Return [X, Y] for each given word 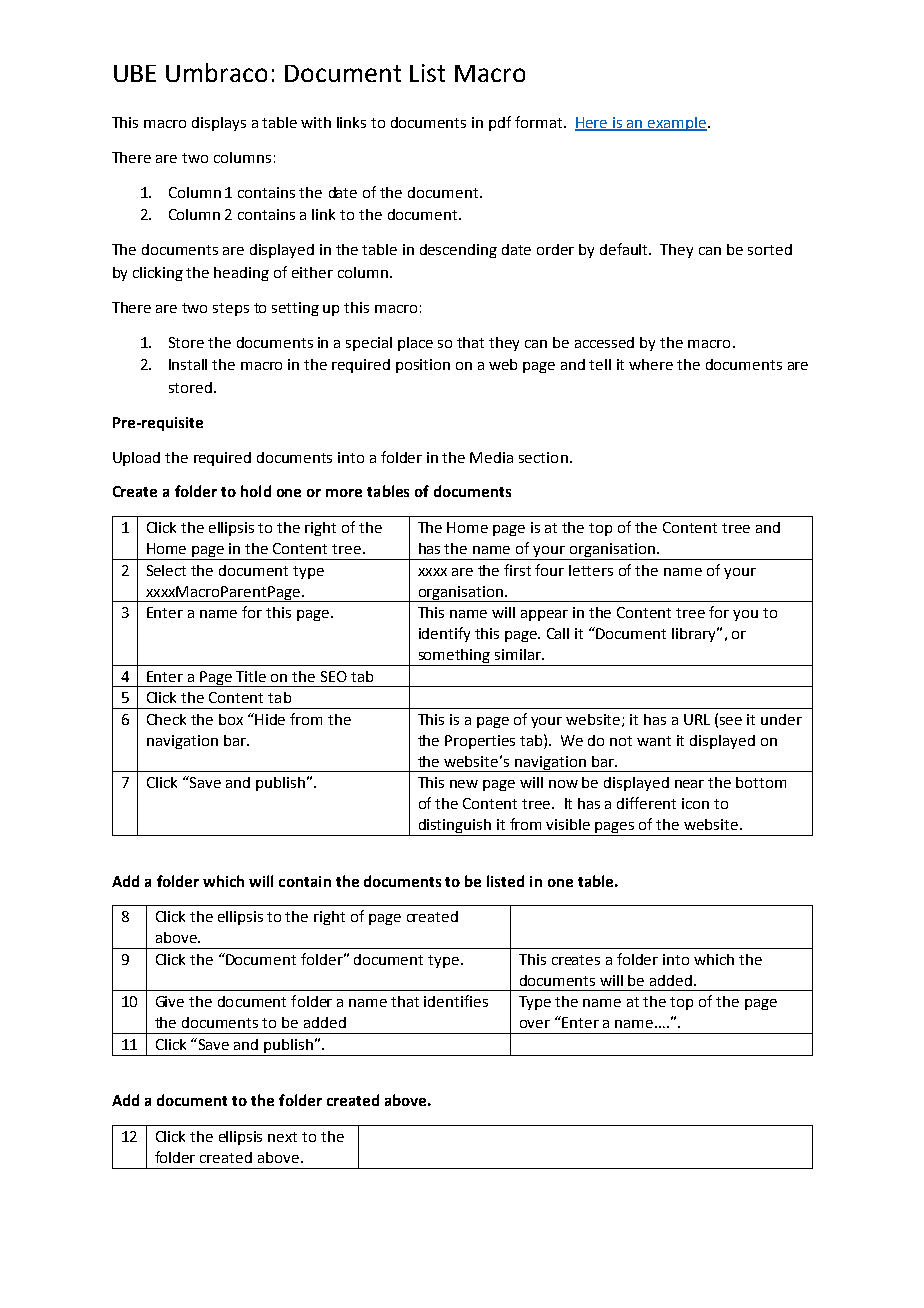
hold [256, 491]
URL [697, 719]
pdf [500, 123]
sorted [770, 249]
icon [695, 803]
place [415, 344]
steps [231, 309]
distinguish [455, 827]
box [231, 719]
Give [170, 1001]
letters [591, 570]
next [282, 1137]
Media [491, 457]
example [677, 124]
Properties [480, 742]
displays [219, 124]
